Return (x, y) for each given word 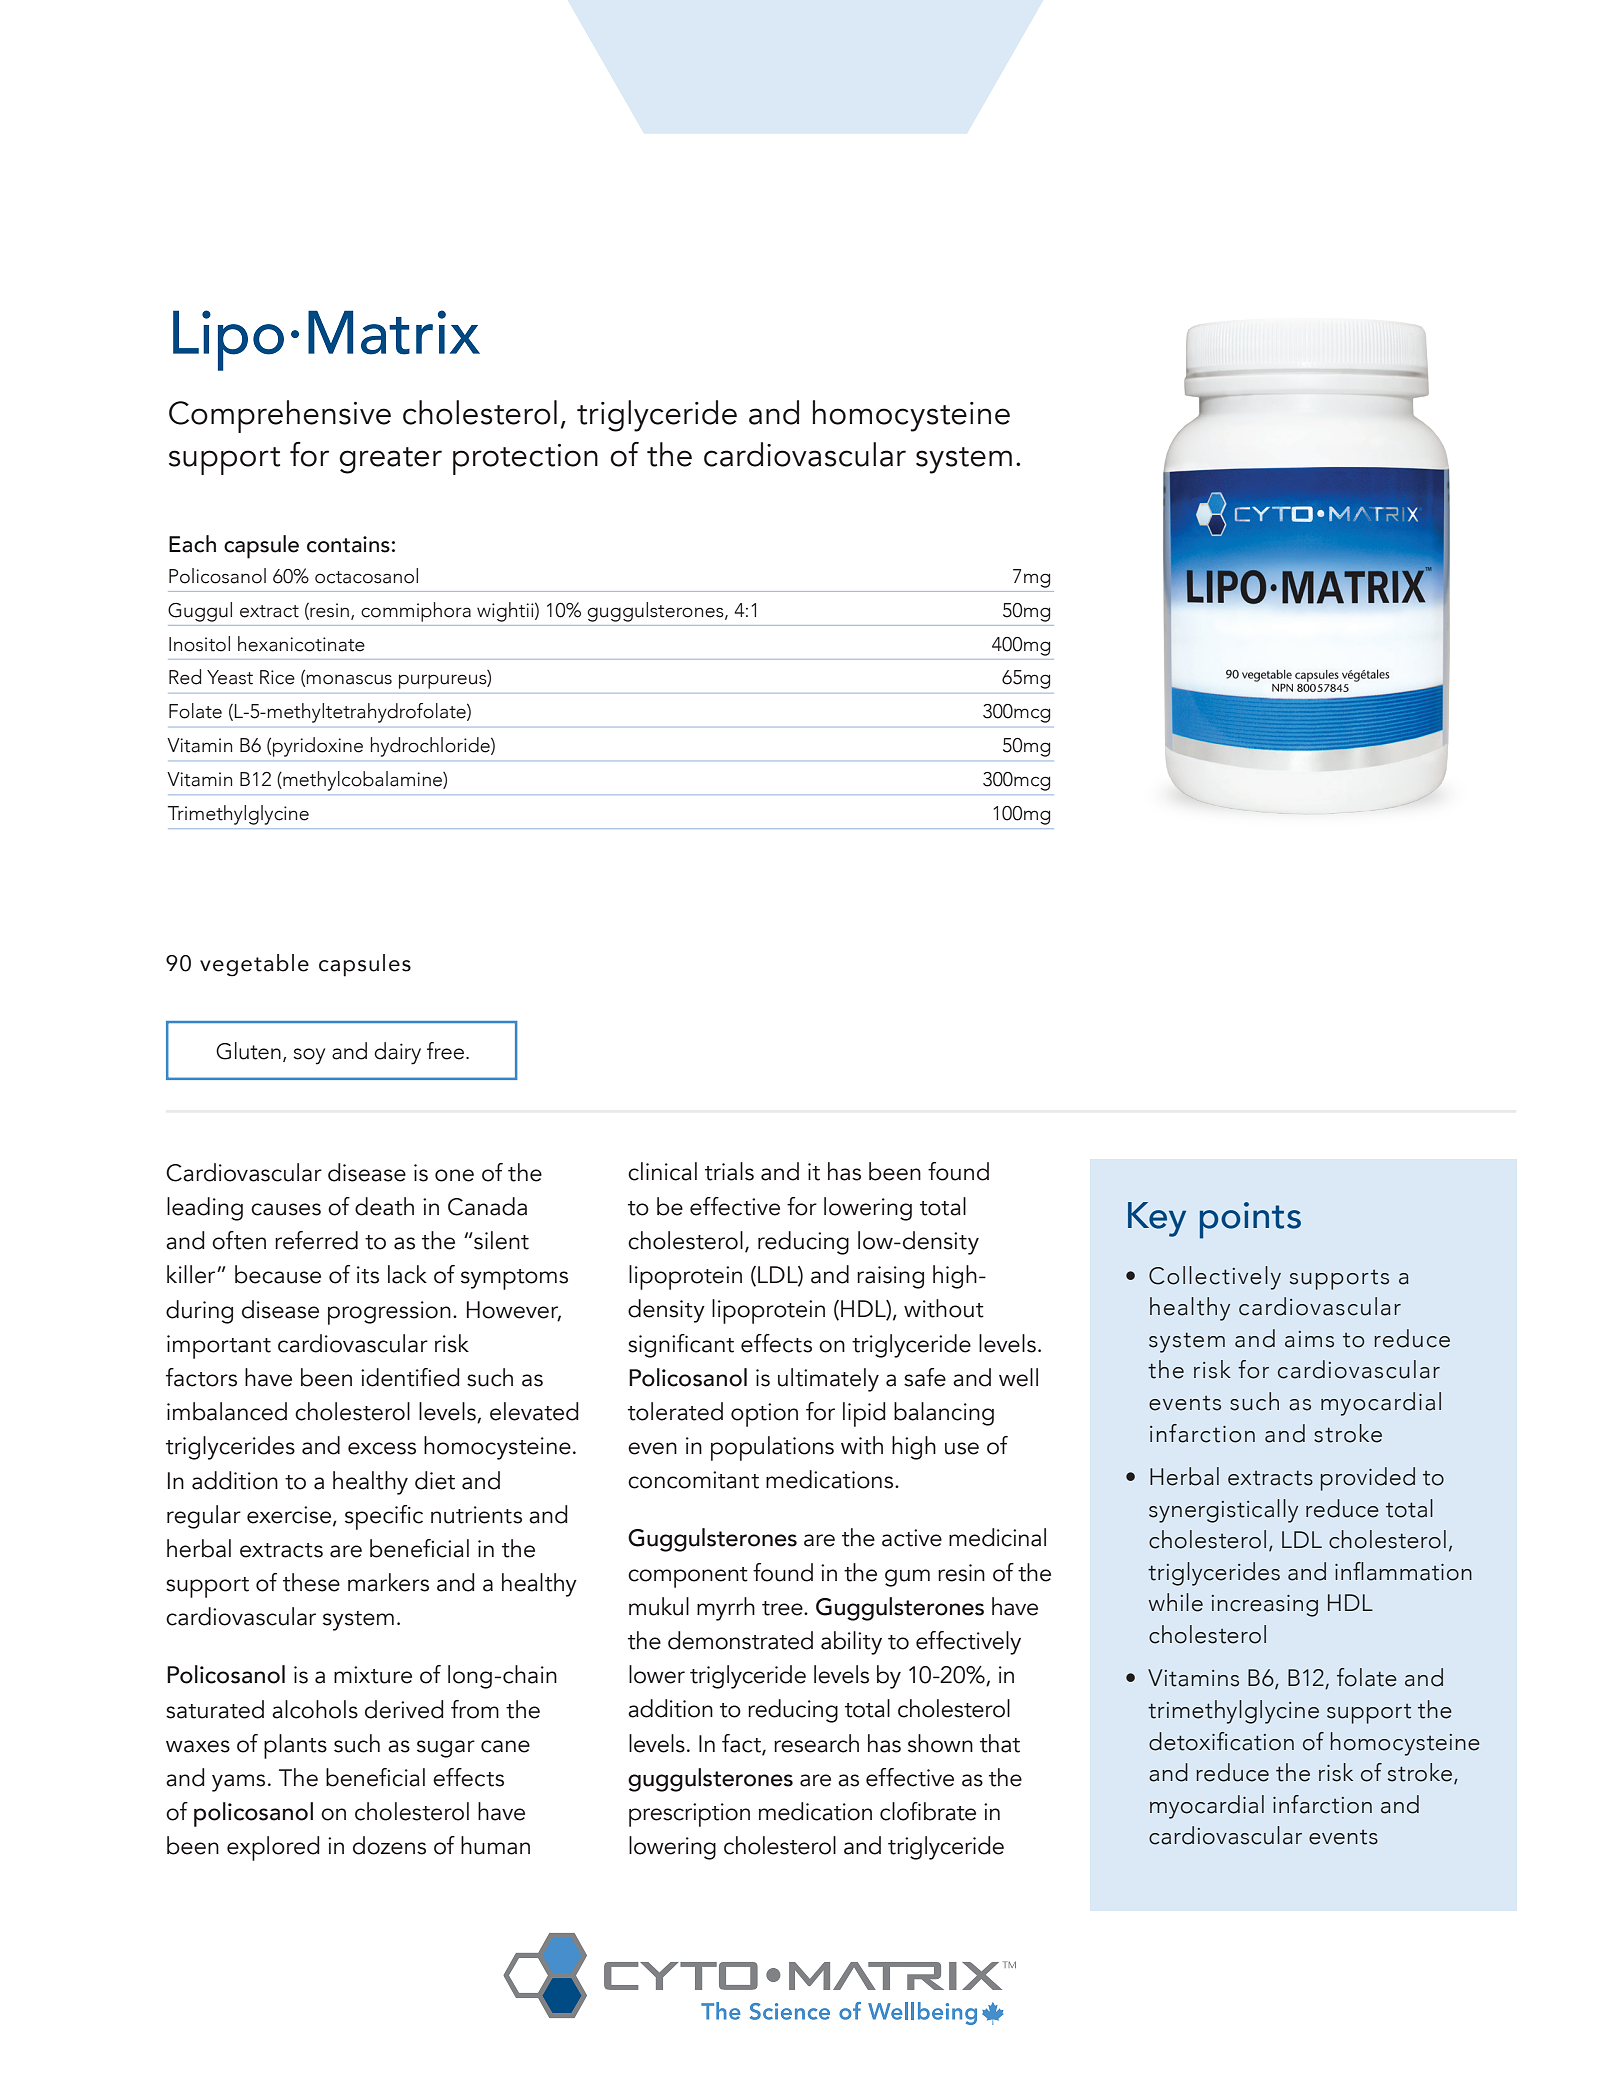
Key (1157, 1219)
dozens (389, 1845)
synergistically (1223, 1511)
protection (525, 459)
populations (772, 1448)
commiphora (416, 612)
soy (309, 1056)
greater (390, 460)
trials (729, 1171)
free (445, 1051)
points (1250, 1220)
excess (382, 1448)
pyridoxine (318, 747)
